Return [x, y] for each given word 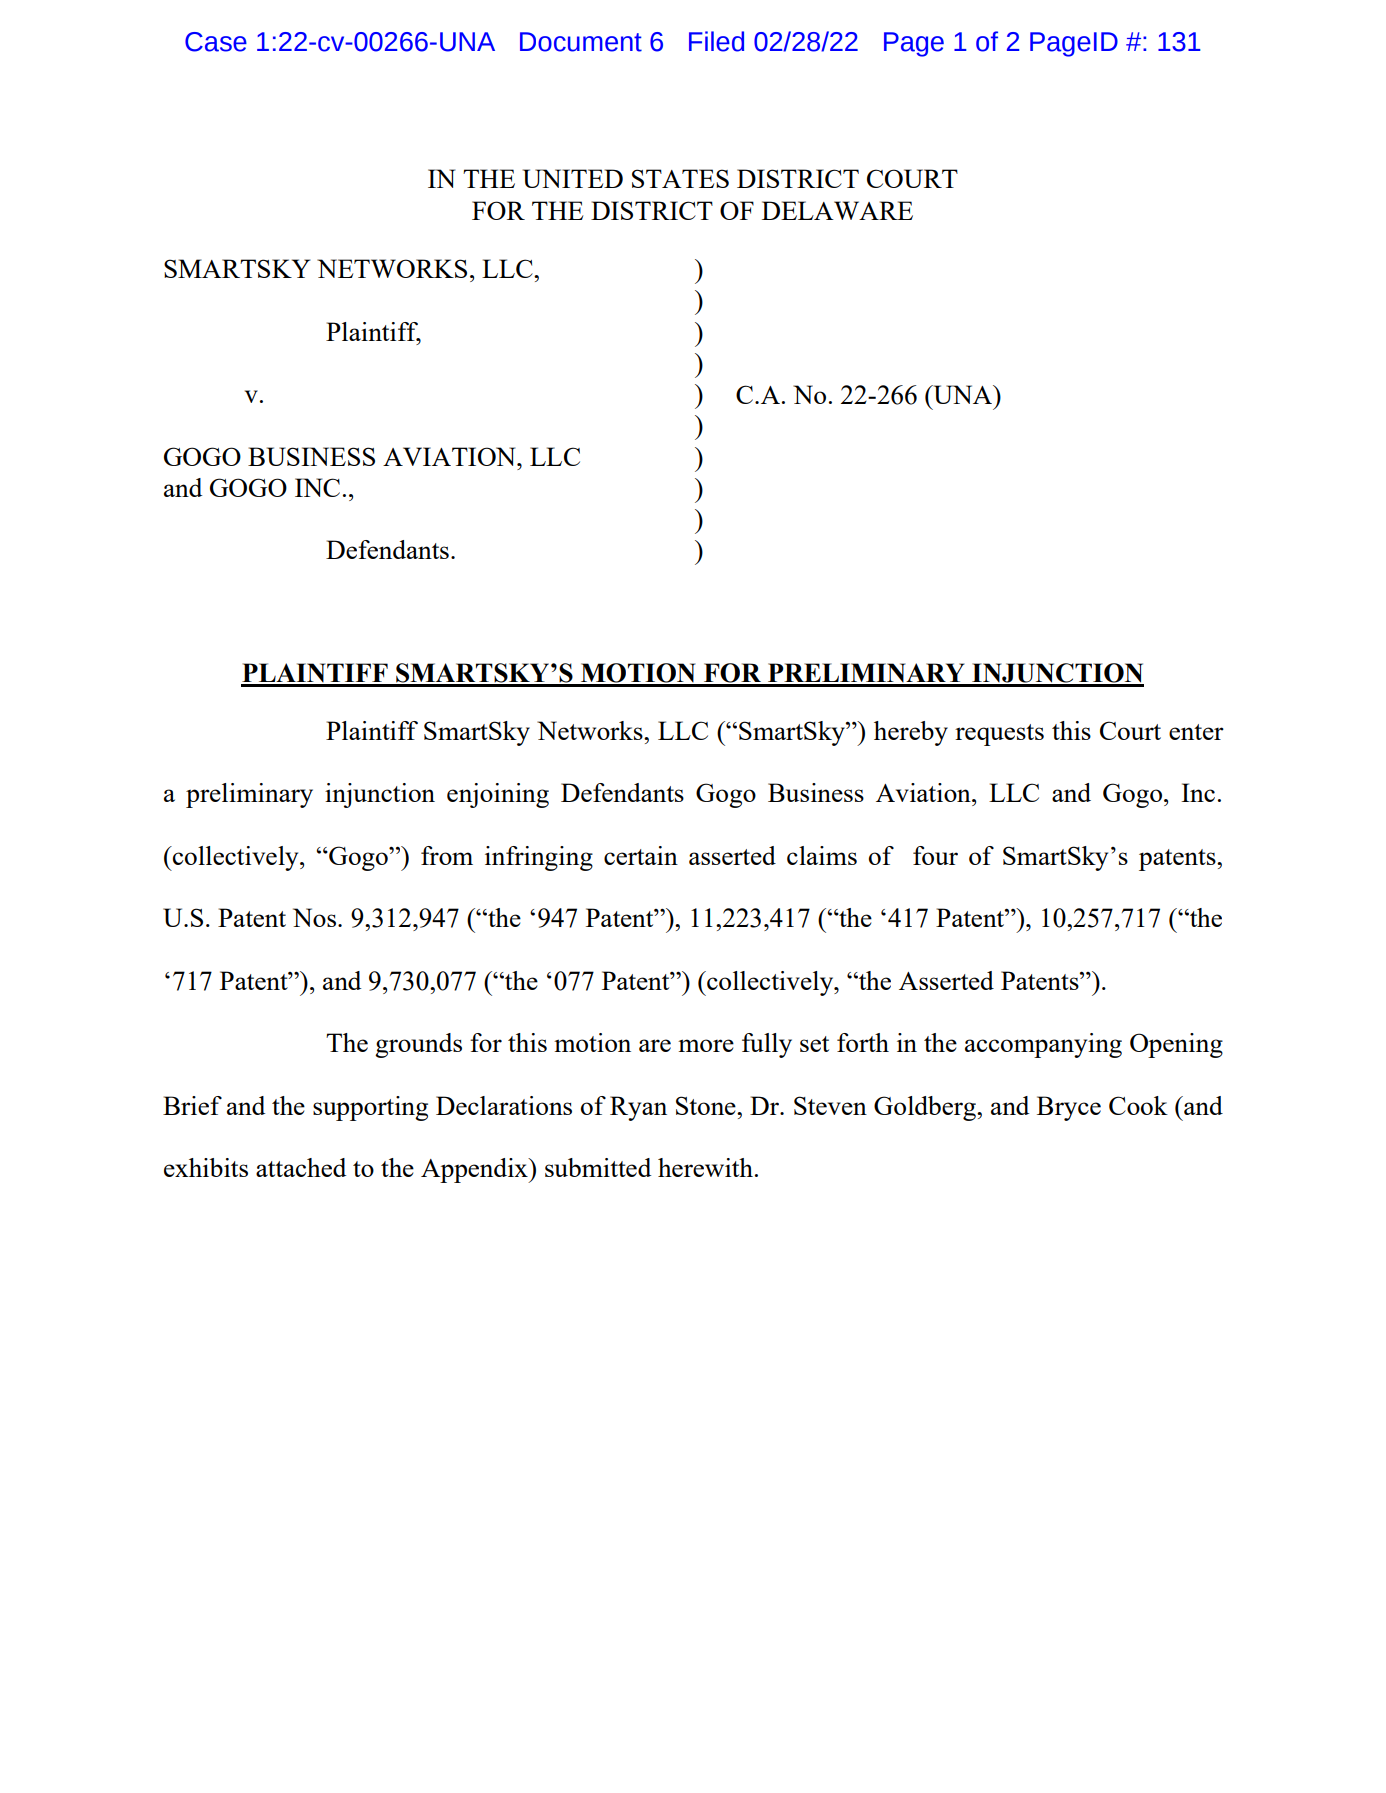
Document [581, 42]
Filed [716, 41]
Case [216, 42]
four [935, 855]
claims [822, 855]
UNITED [573, 178]
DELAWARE [837, 210]
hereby [911, 733]
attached [301, 1167]
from [447, 855]
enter [1196, 732]
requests [999, 735]
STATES [680, 178]
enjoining [498, 795]
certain [641, 855]
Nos [316, 917]
